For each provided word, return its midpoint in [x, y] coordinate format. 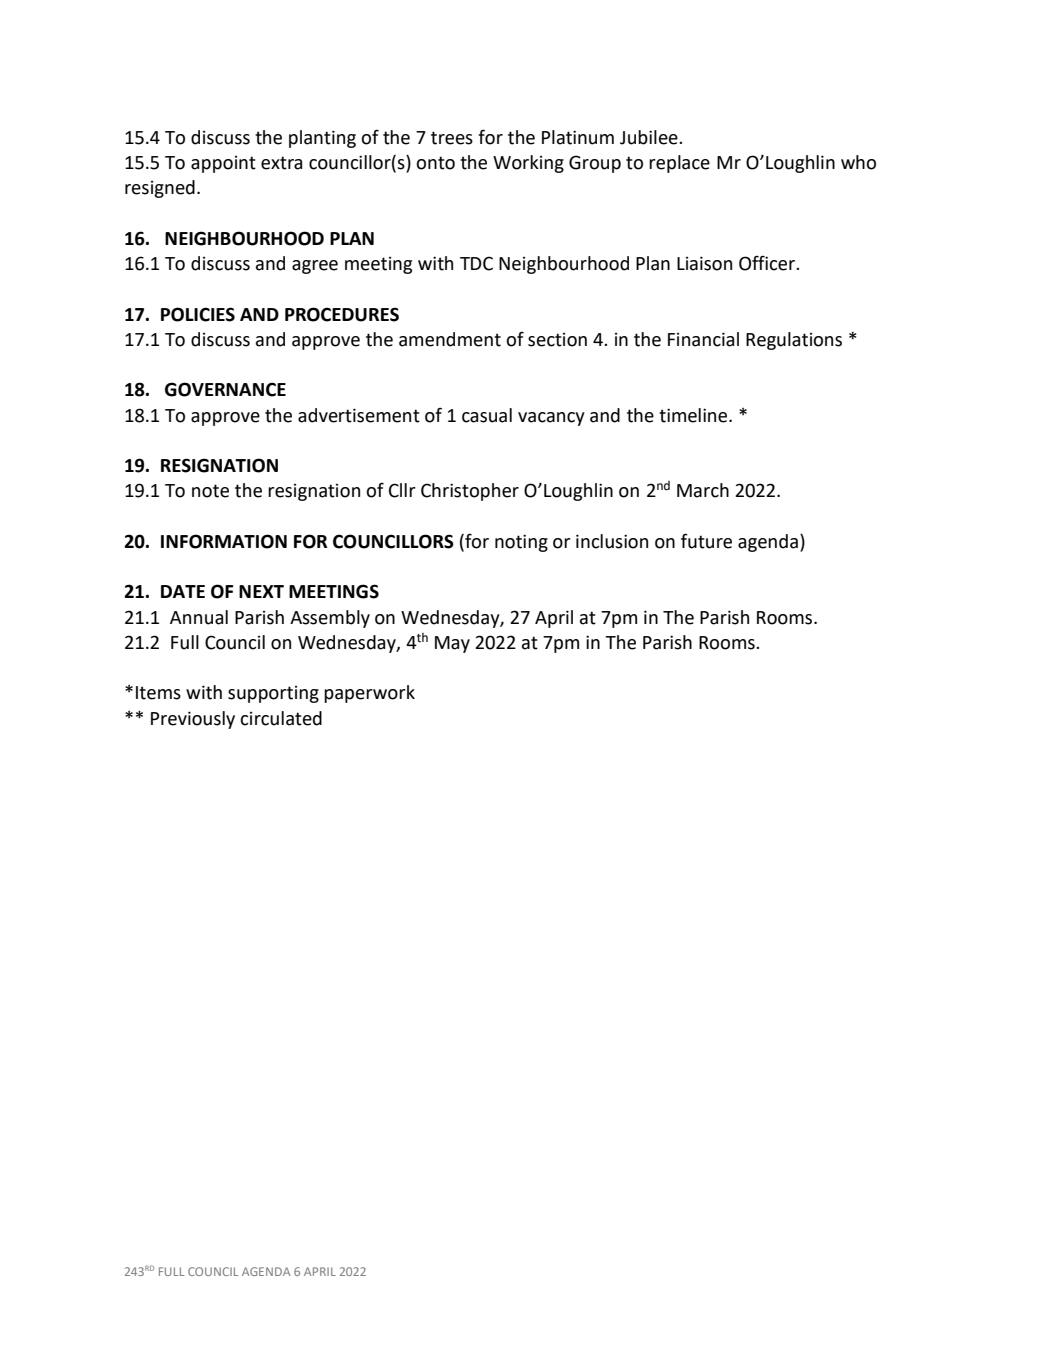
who [858, 162]
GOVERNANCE [225, 389]
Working [528, 164]
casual [487, 415]
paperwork [369, 694]
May [452, 644]
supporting [273, 694]
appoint [223, 164]
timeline [694, 415]
